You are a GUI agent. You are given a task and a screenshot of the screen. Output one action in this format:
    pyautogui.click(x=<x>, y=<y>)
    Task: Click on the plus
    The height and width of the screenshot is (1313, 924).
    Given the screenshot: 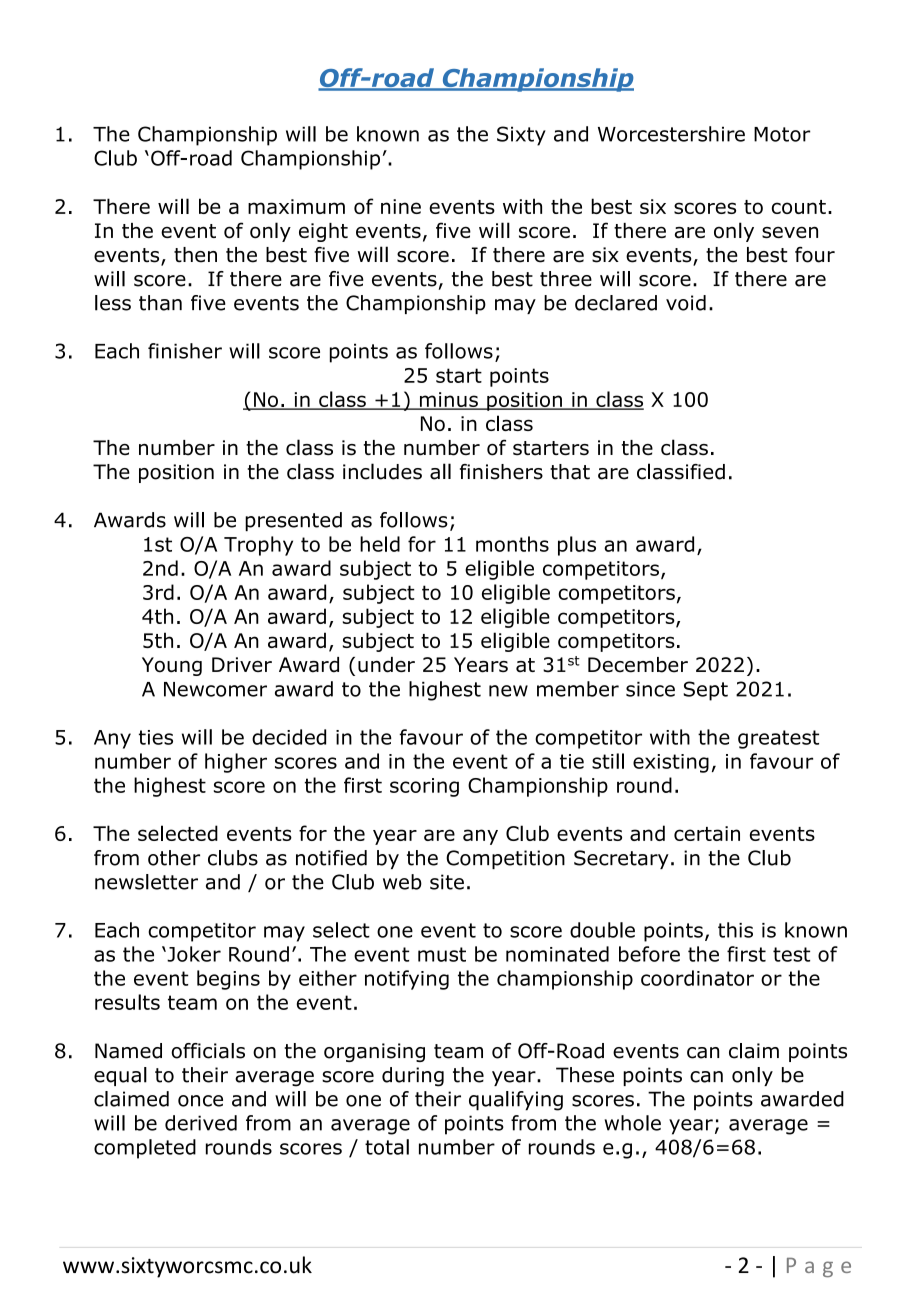 What is the action you would take?
    pyautogui.click(x=577, y=546)
